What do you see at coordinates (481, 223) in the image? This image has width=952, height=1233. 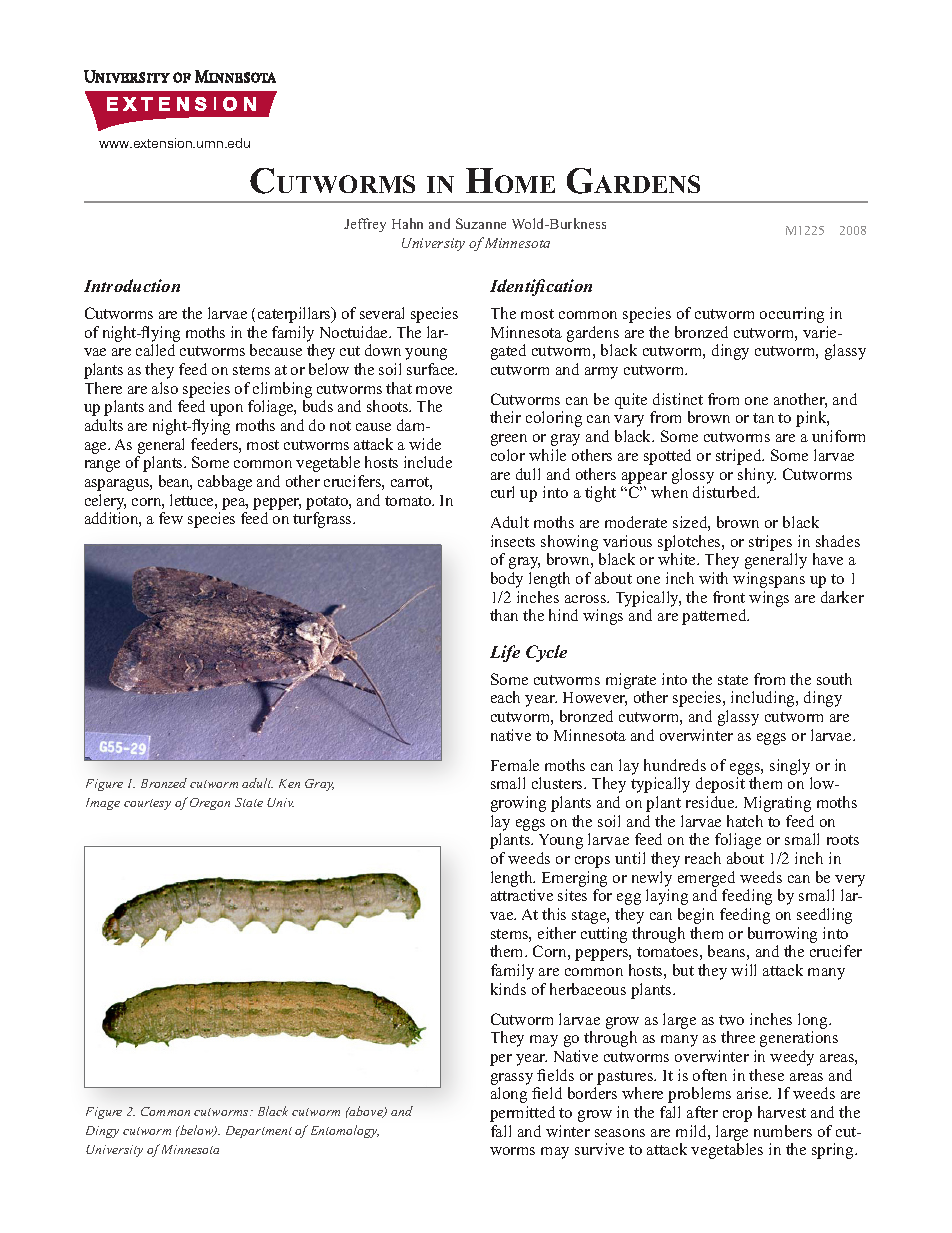 I see `Suzanne` at bounding box center [481, 223].
